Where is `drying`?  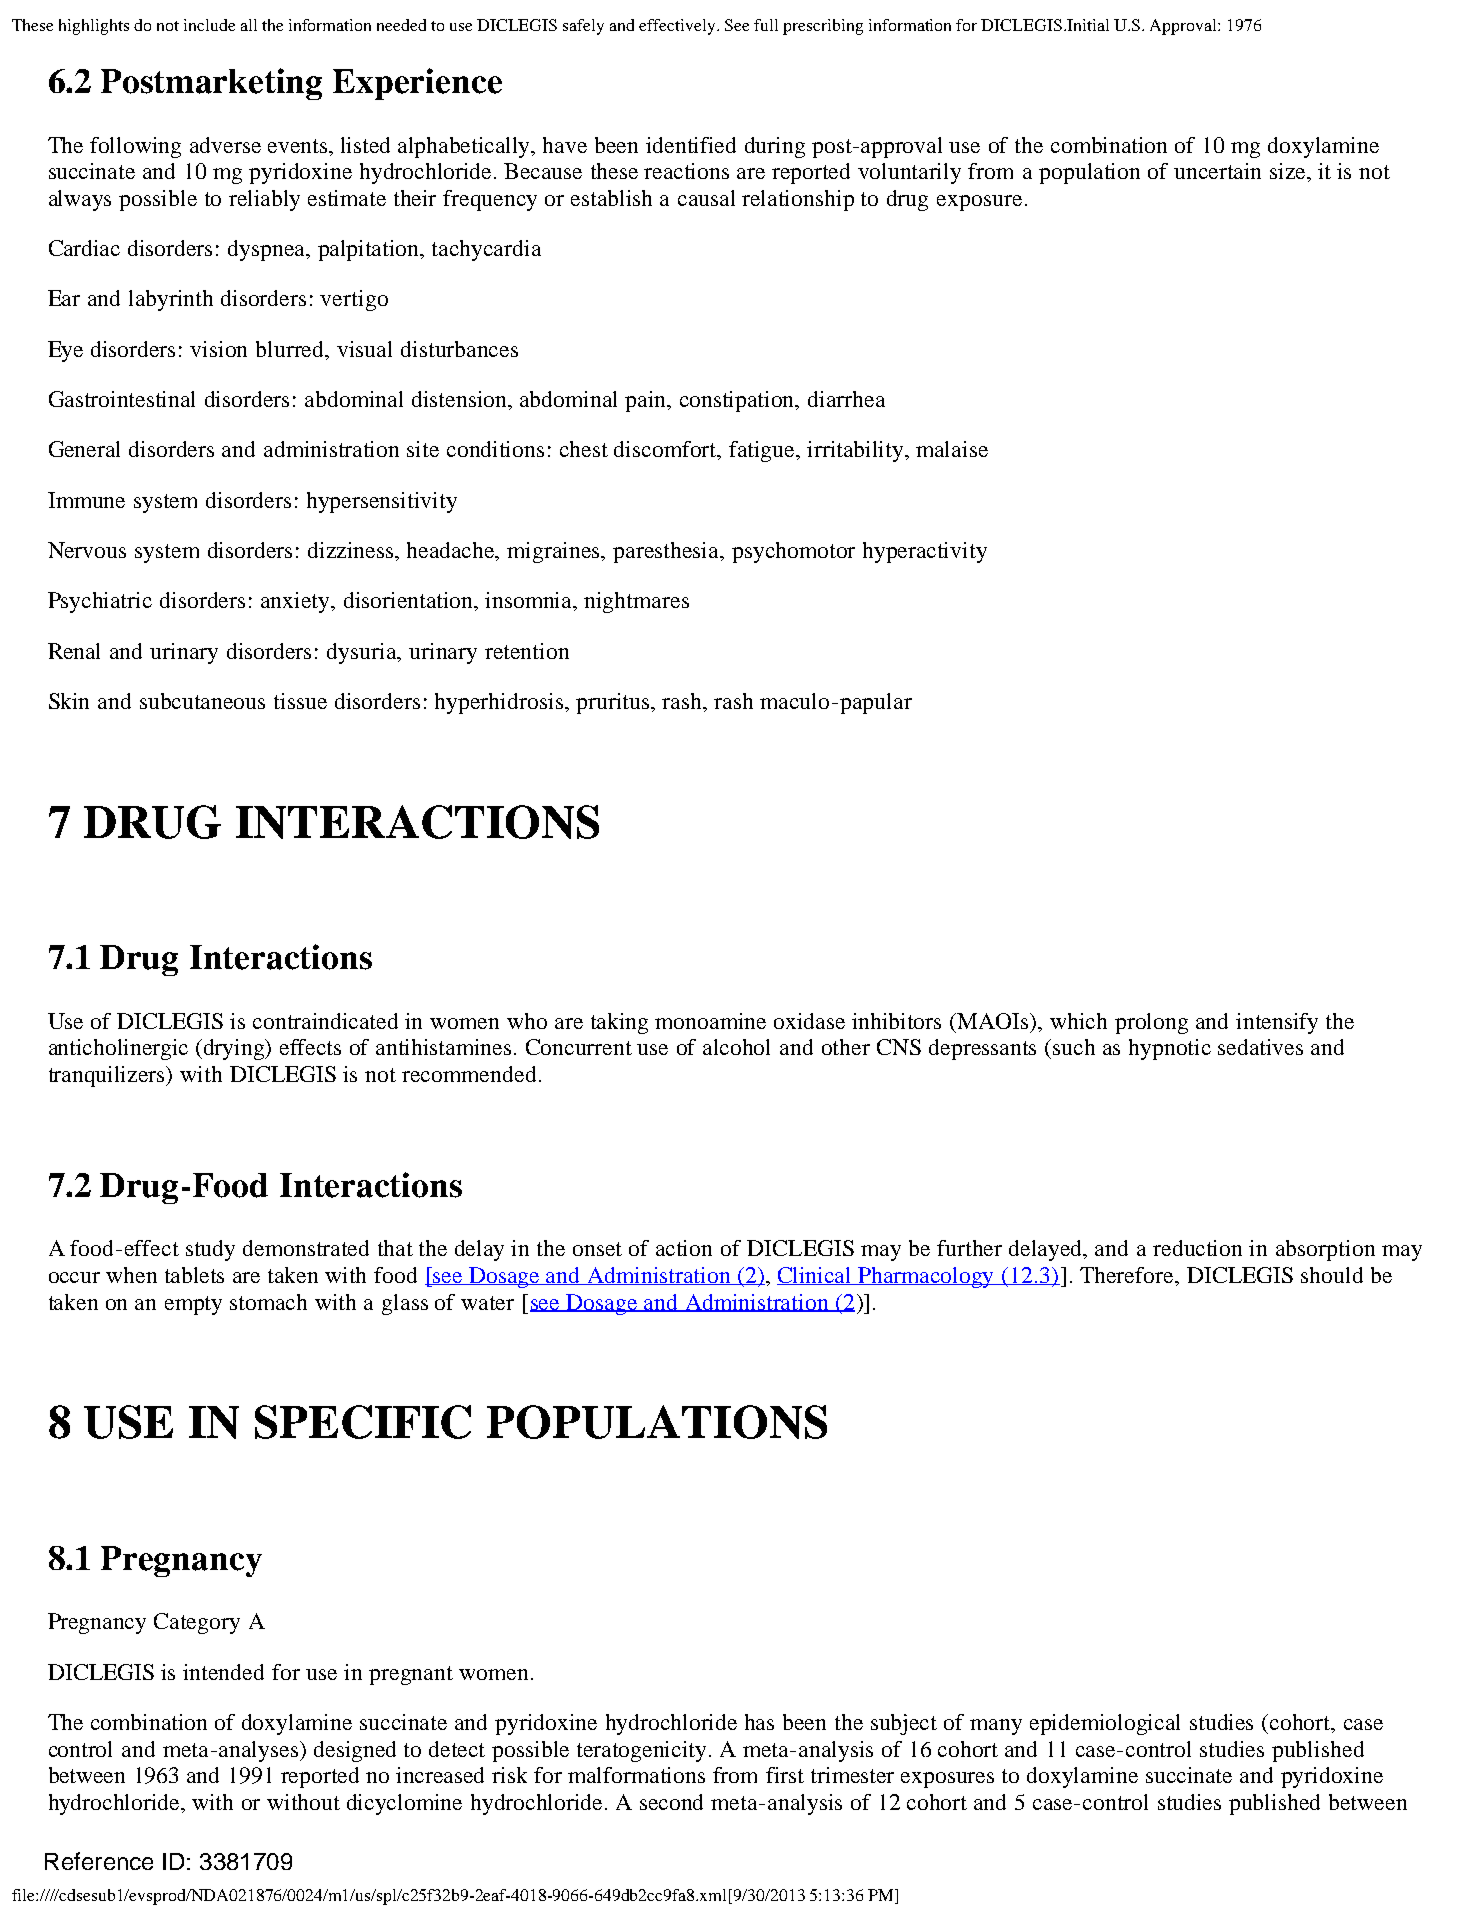
drying is located at coordinates (235, 1049).
